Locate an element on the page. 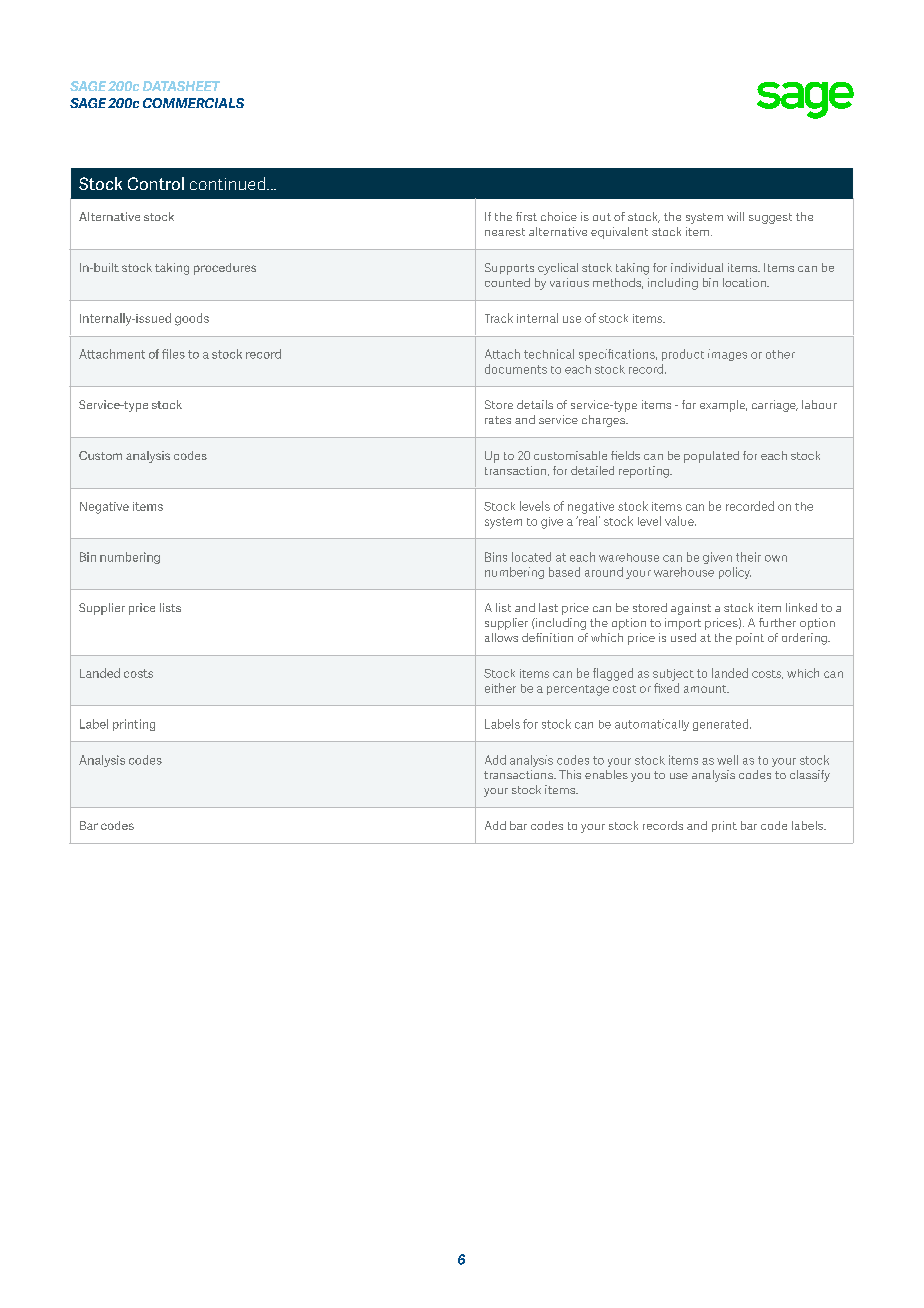 This image has height=1308, width=924. Supports is located at coordinates (509, 269).
